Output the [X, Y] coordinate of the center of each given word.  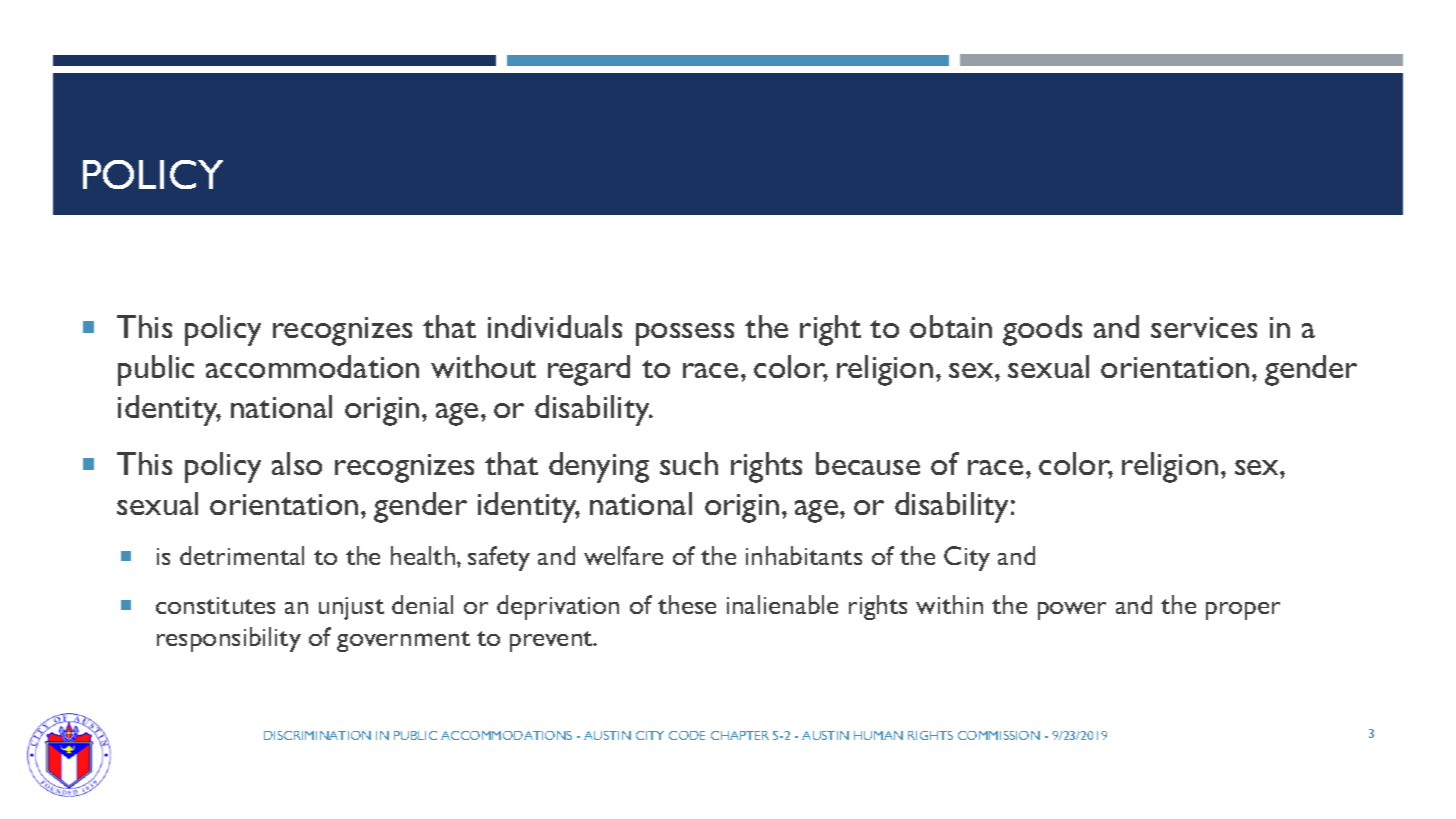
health [423, 555]
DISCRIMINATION [317, 735]
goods [1042, 330]
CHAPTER [740, 735]
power [1072, 611]
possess [685, 334]
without [483, 366]
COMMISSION [999, 735]
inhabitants [804, 555]
